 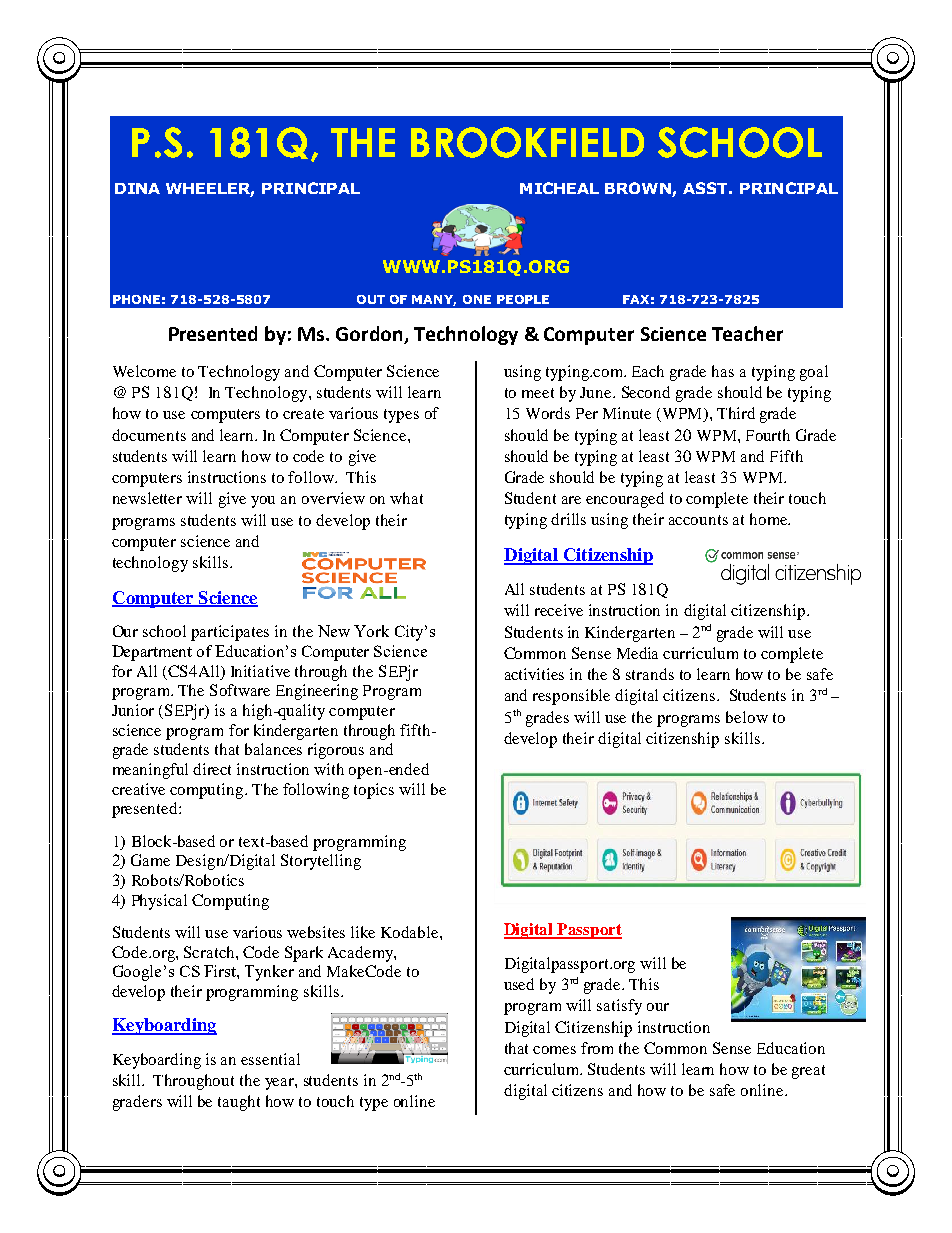 I want to click on BROOKFIELD, so click(x=527, y=142).
